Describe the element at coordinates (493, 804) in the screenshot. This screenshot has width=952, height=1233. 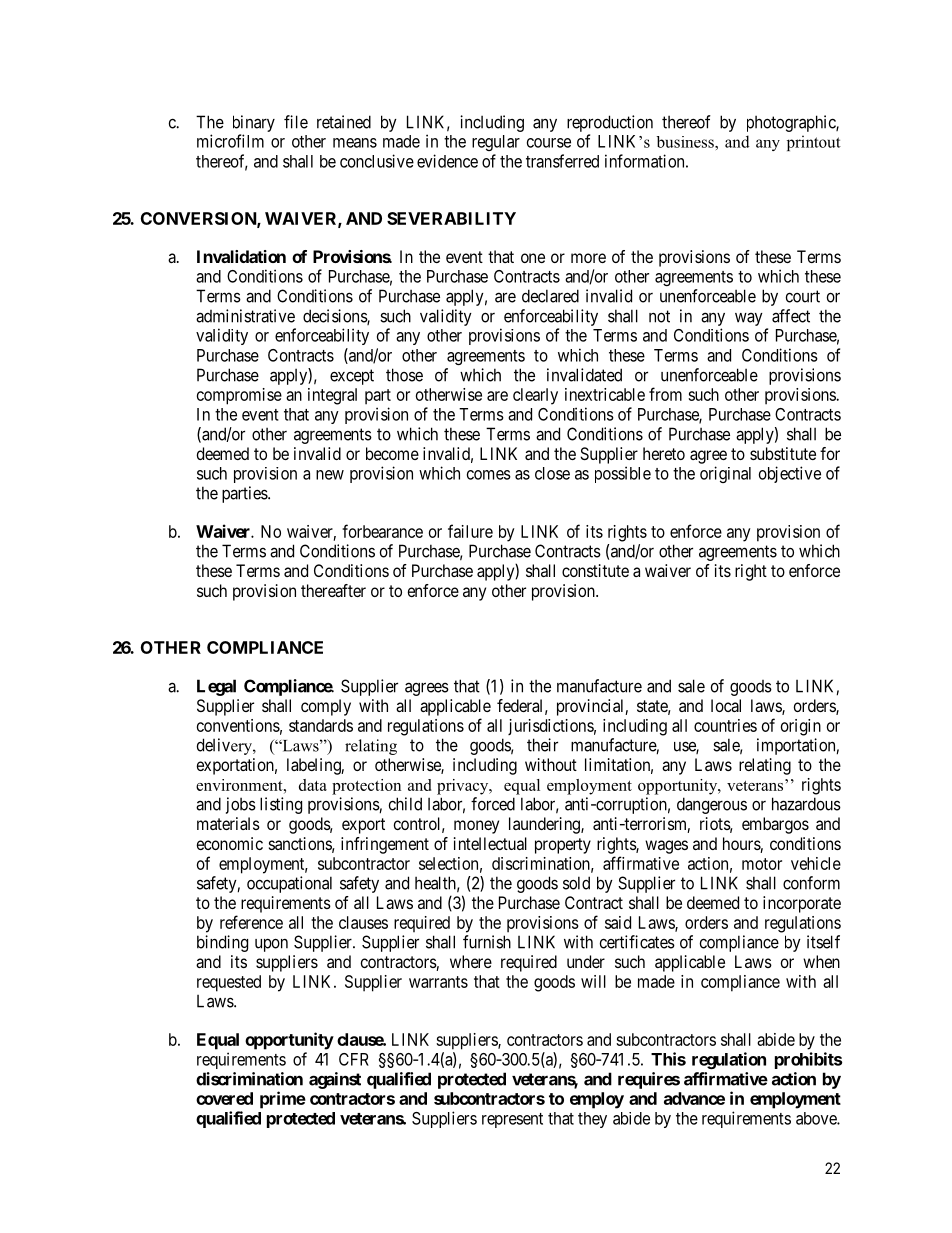
I see `forced` at that location.
